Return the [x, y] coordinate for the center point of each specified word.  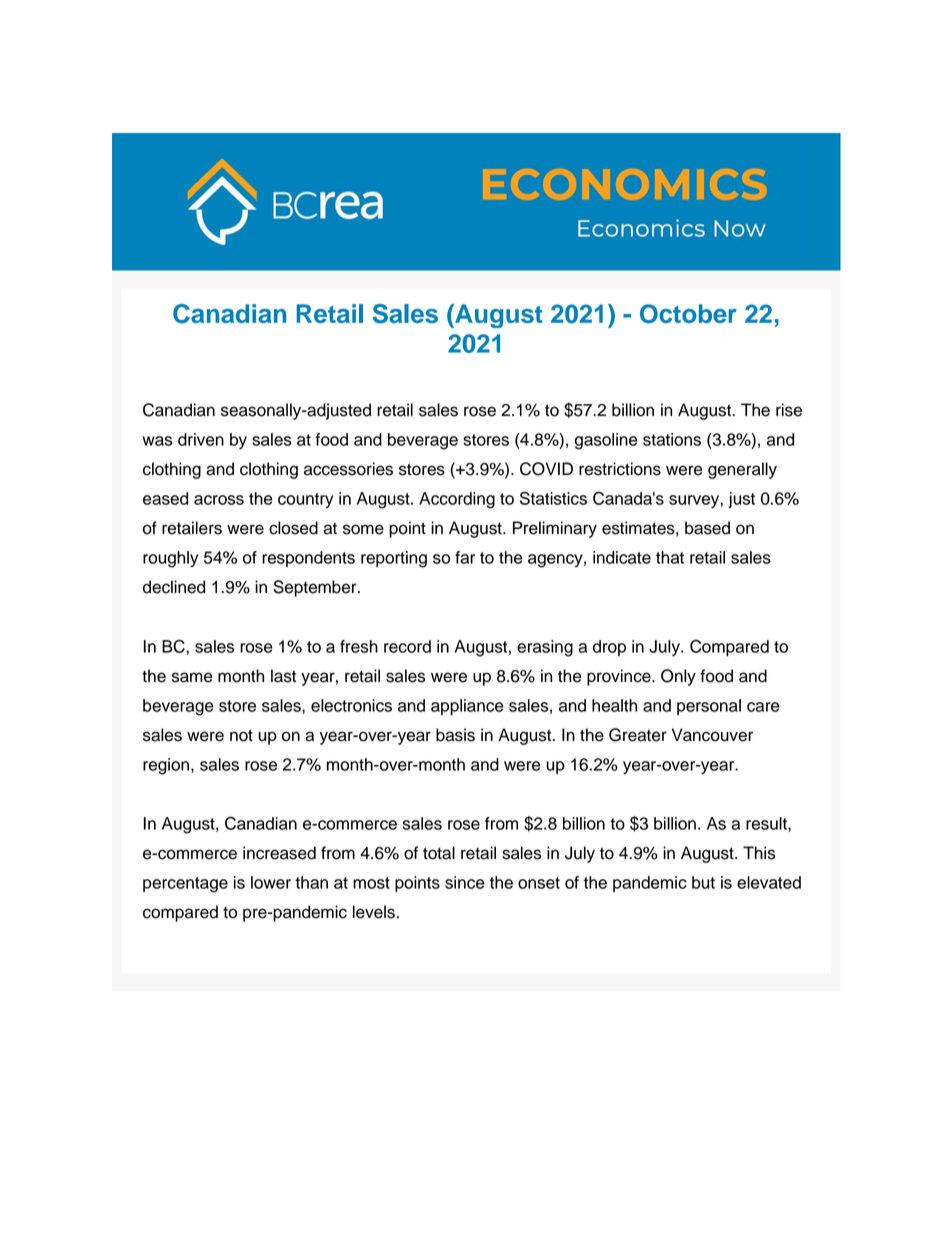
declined [174, 587]
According [457, 500]
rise [789, 410]
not [241, 735]
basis [455, 735]
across [219, 500]
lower [271, 882]
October [688, 314]
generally [742, 470]
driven [201, 439]
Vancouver [712, 735]
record [407, 646]
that [670, 557]
